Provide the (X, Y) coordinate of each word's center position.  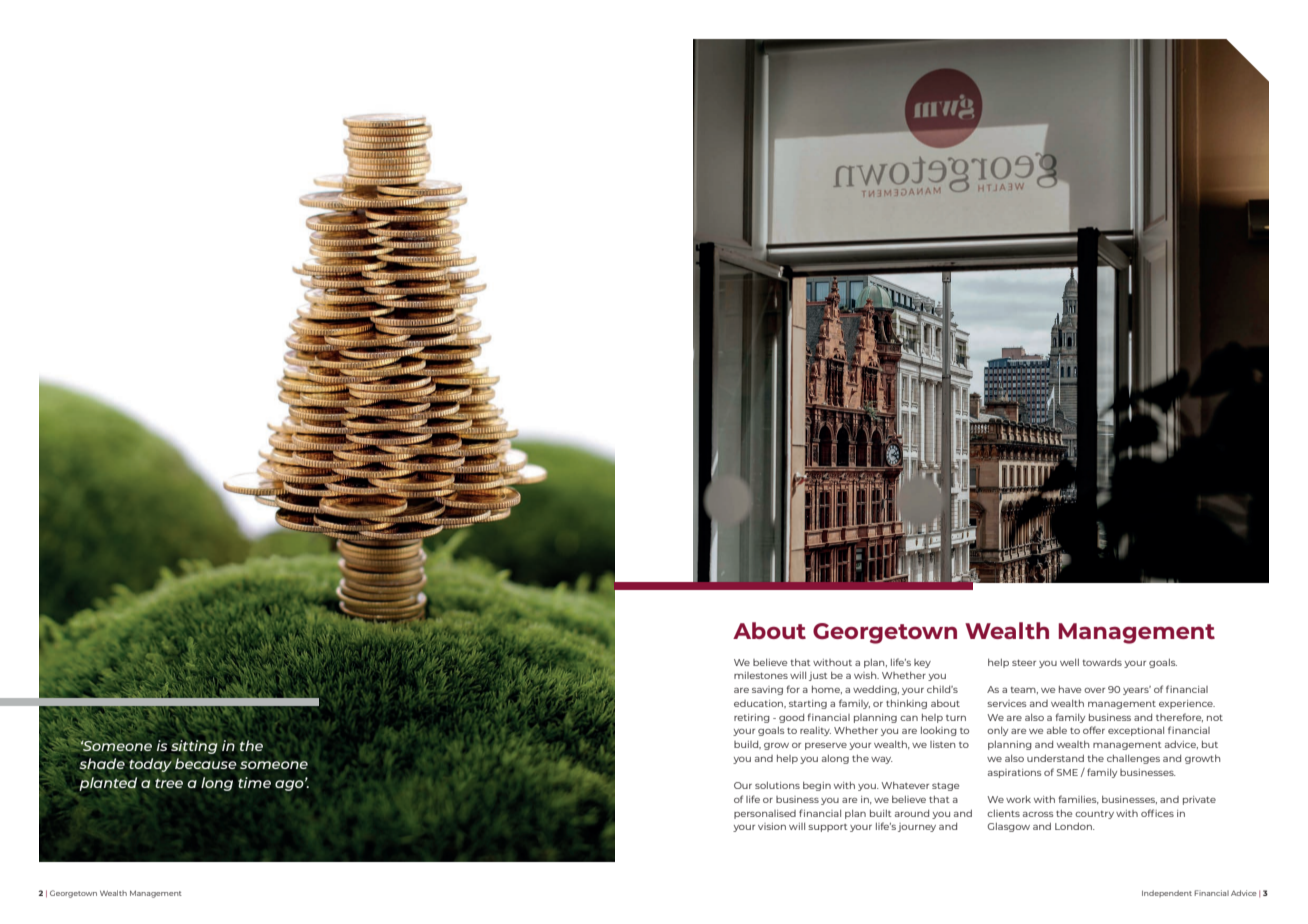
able (1057, 730)
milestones (761, 675)
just (818, 676)
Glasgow (1008, 827)
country (1094, 815)
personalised (765, 814)
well (1069, 662)
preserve (826, 746)
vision (772, 826)
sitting (194, 747)
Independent (1167, 893)
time (254, 782)
